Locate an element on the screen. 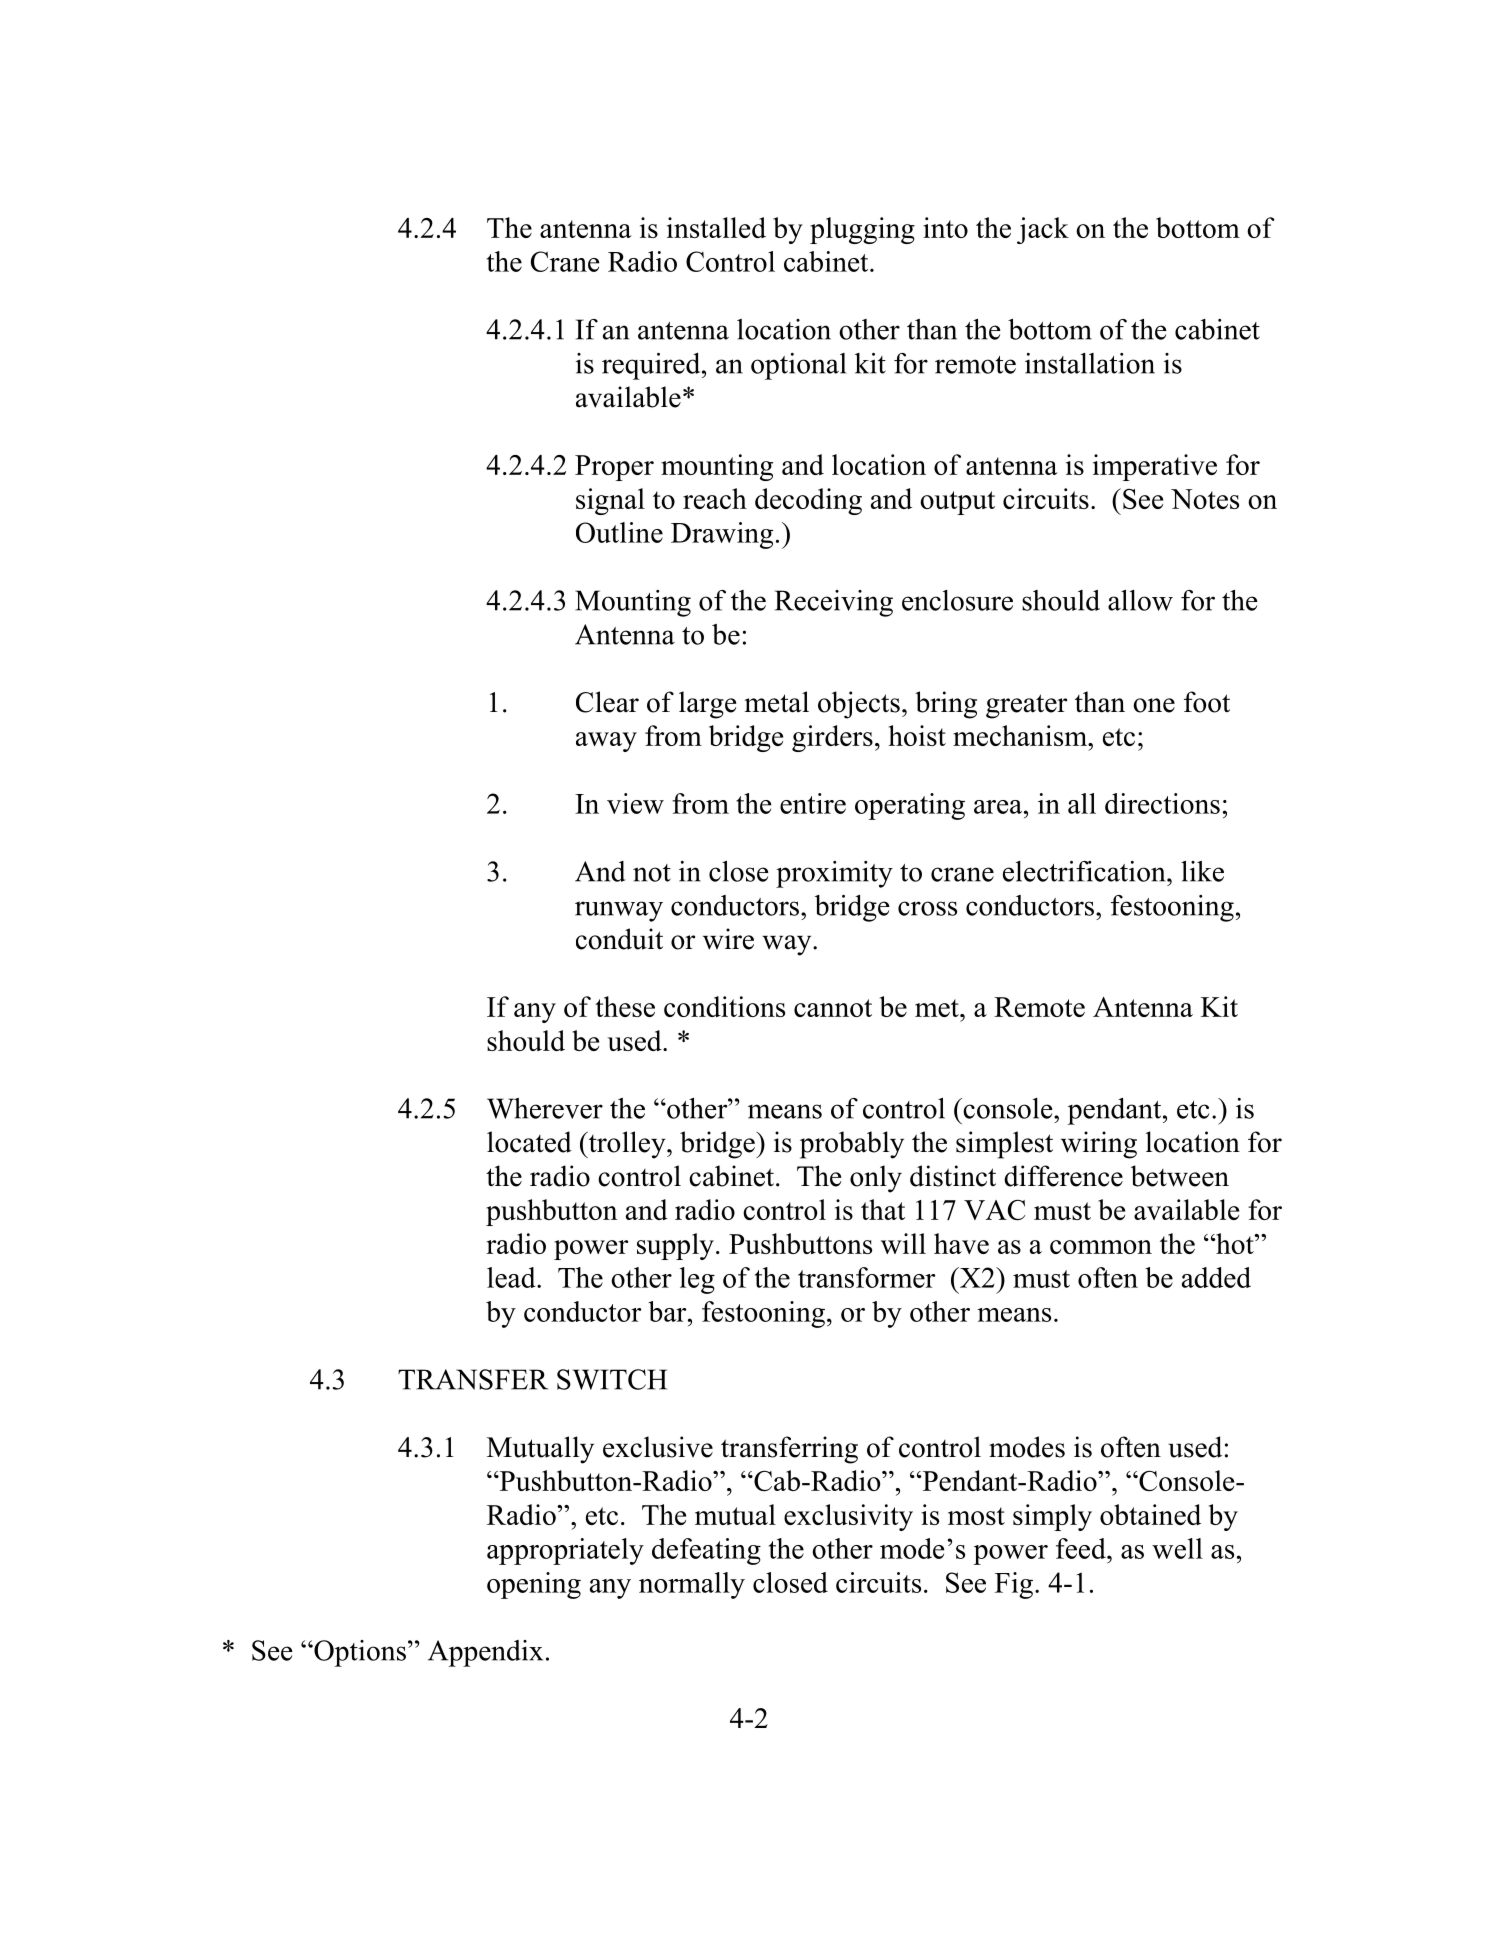 The height and width of the screenshot is (1944, 1503). entire is located at coordinates (813, 803).
